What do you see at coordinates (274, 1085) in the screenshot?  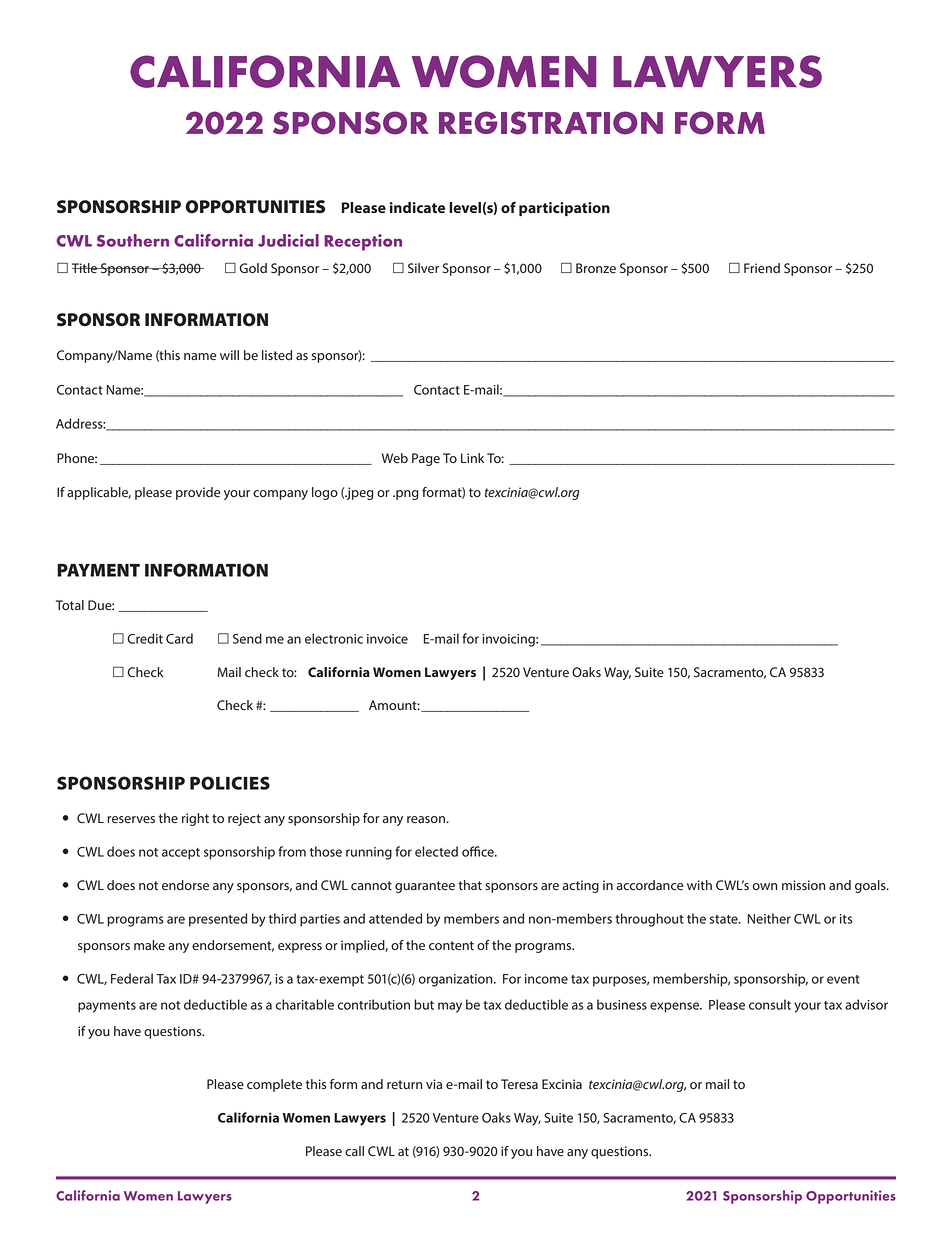 I see `complete` at bounding box center [274, 1085].
